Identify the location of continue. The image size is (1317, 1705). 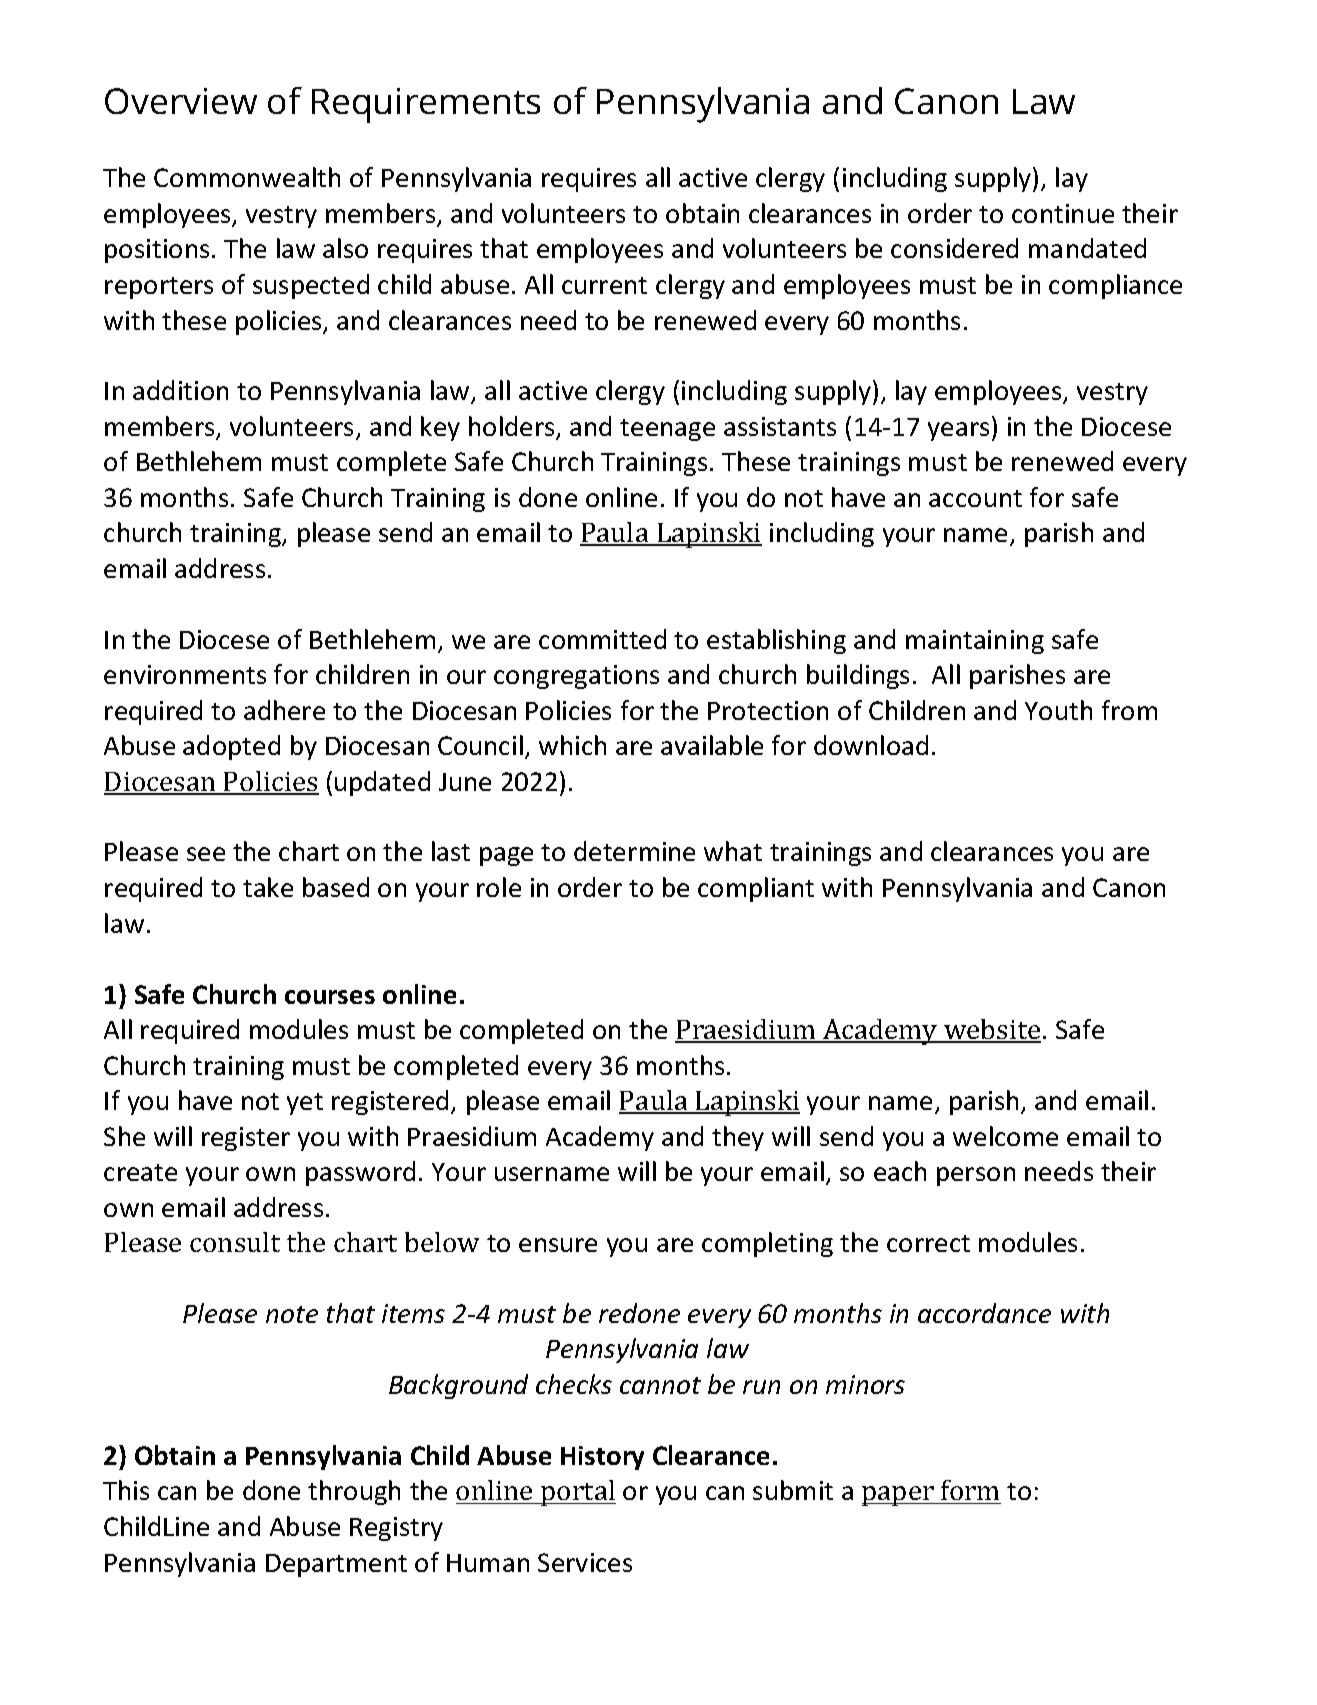
(1063, 213).
